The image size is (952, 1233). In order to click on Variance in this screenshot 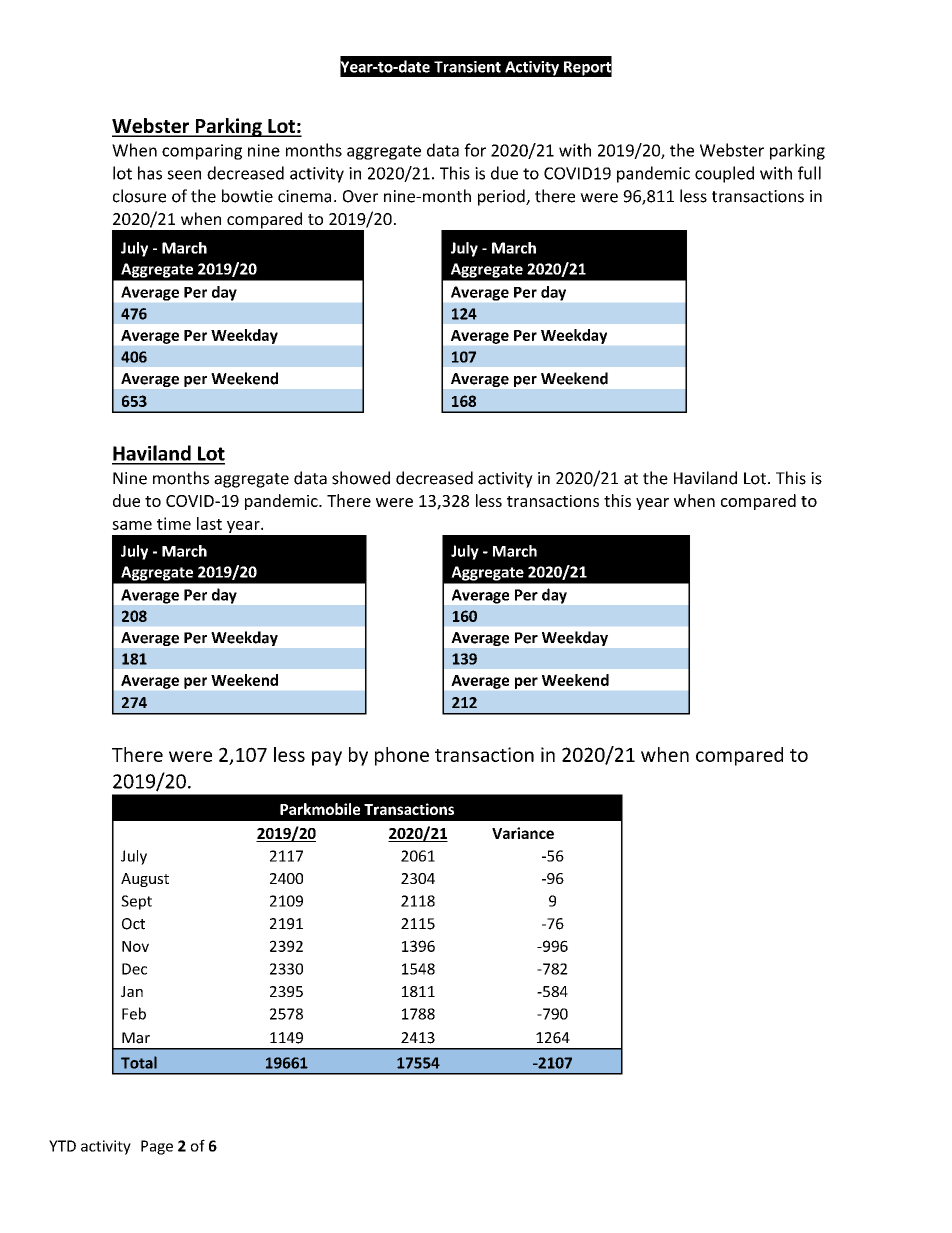, I will do `click(523, 833)`.
